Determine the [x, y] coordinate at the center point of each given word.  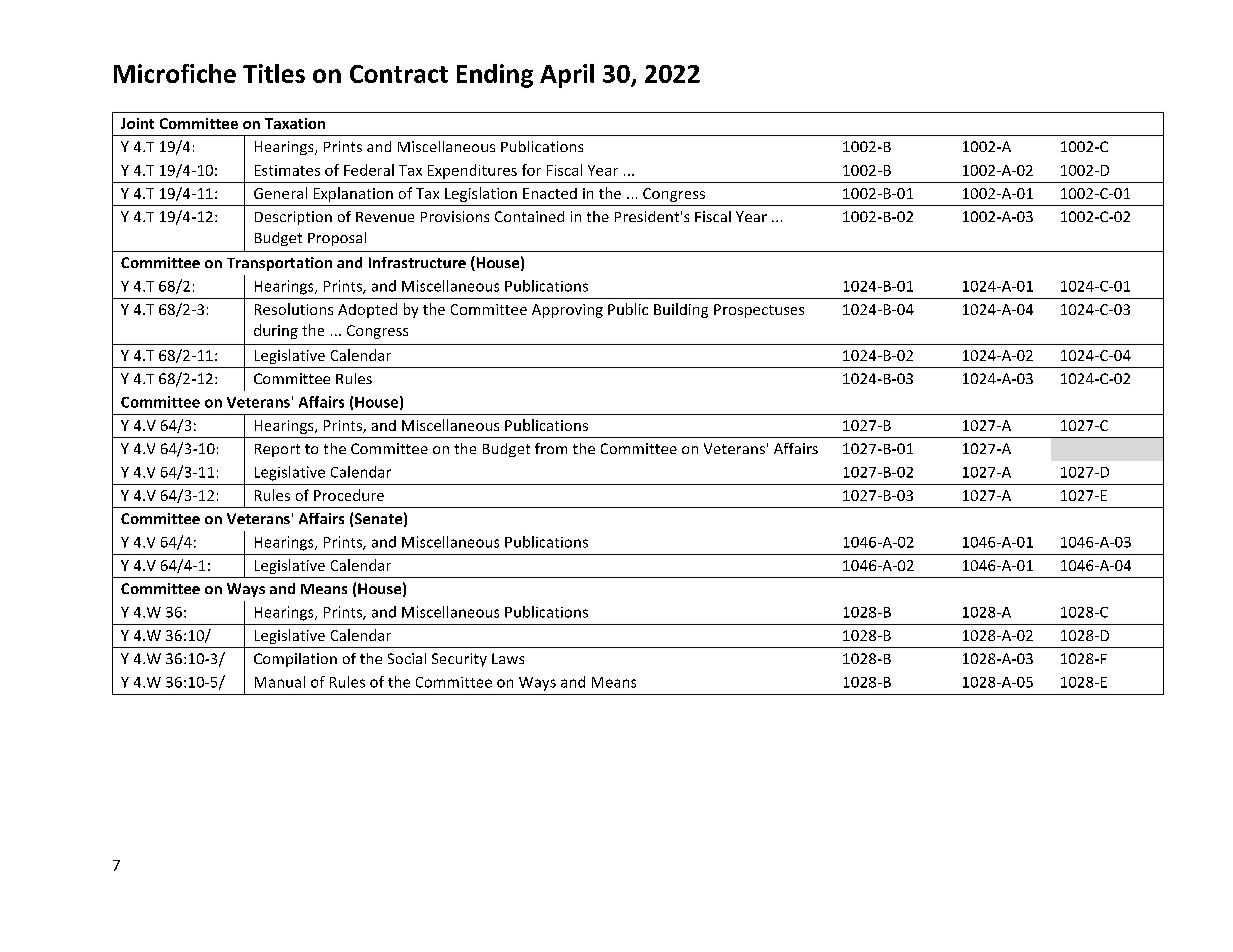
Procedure [349, 495]
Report [277, 450]
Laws [508, 658]
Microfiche [175, 73]
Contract [399, 74]
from [551, 448]
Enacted [550, 193]
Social [407, 658]
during [276, 331]
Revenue [385, 217]
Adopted [367, 310]
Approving [567, 311]
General [280, 193]
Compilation [295, 660]
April [567, 76]
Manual [280, 682]
